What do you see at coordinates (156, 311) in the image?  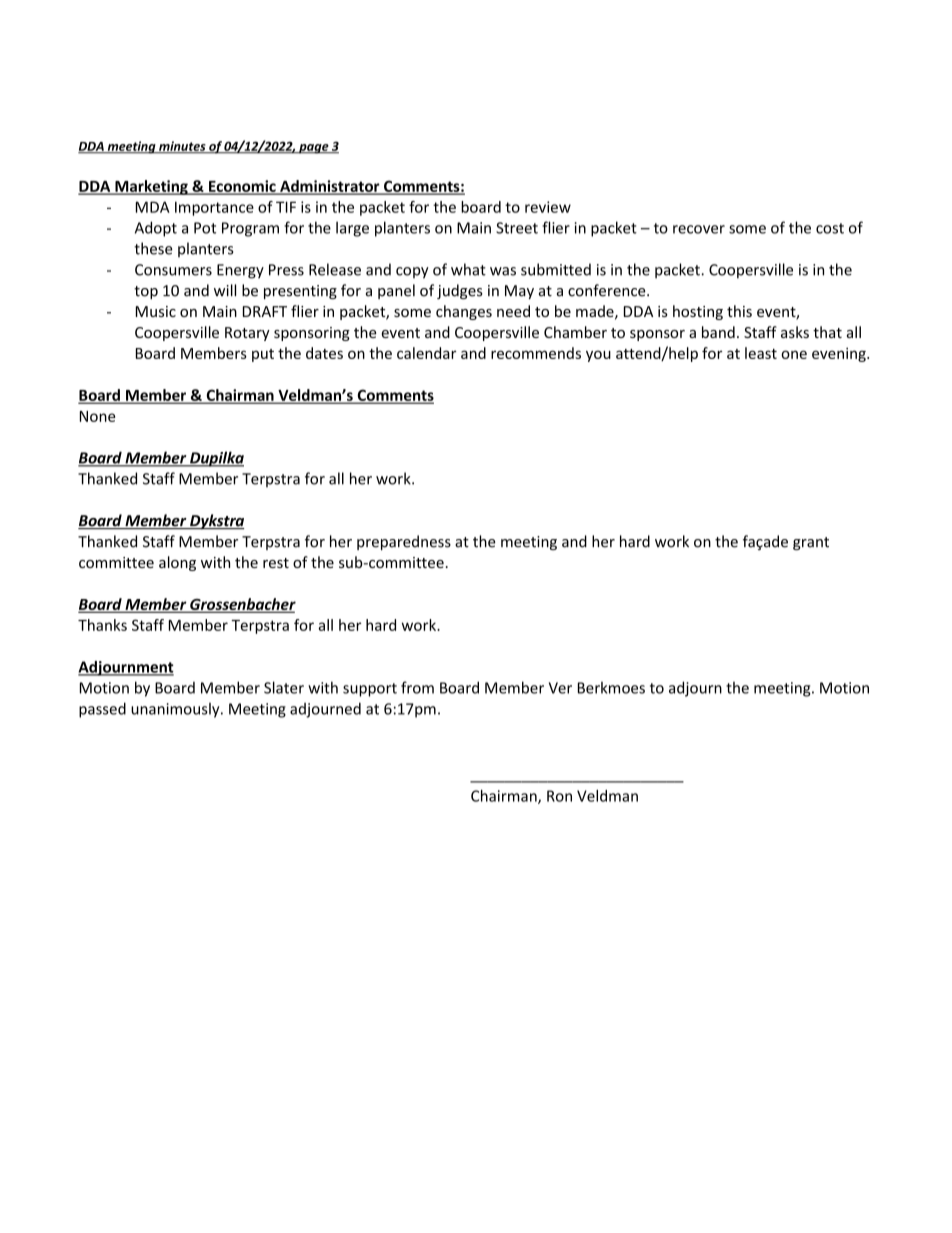 I see `Music` at bounding box center [156, 311].
